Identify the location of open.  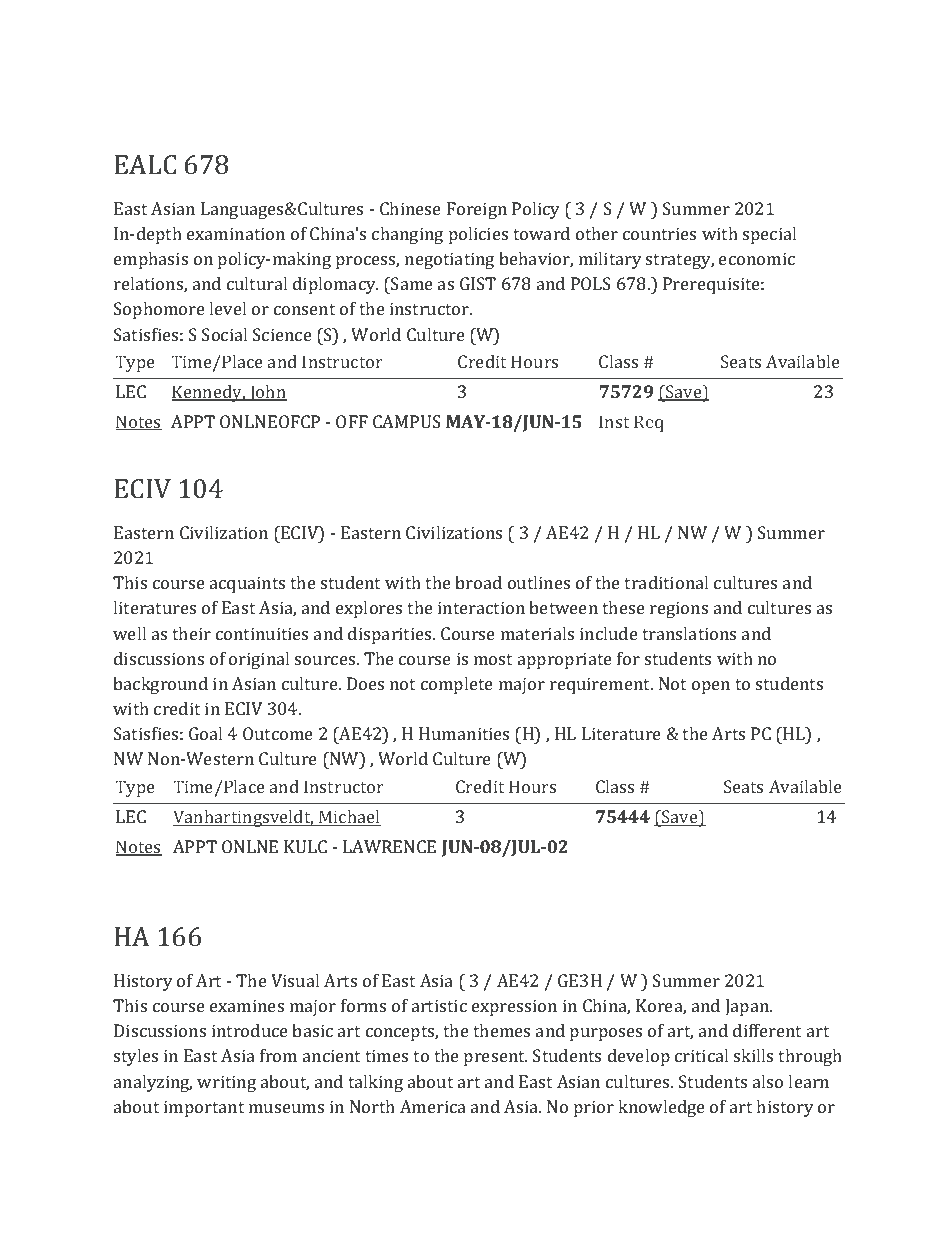
(711, 687).
